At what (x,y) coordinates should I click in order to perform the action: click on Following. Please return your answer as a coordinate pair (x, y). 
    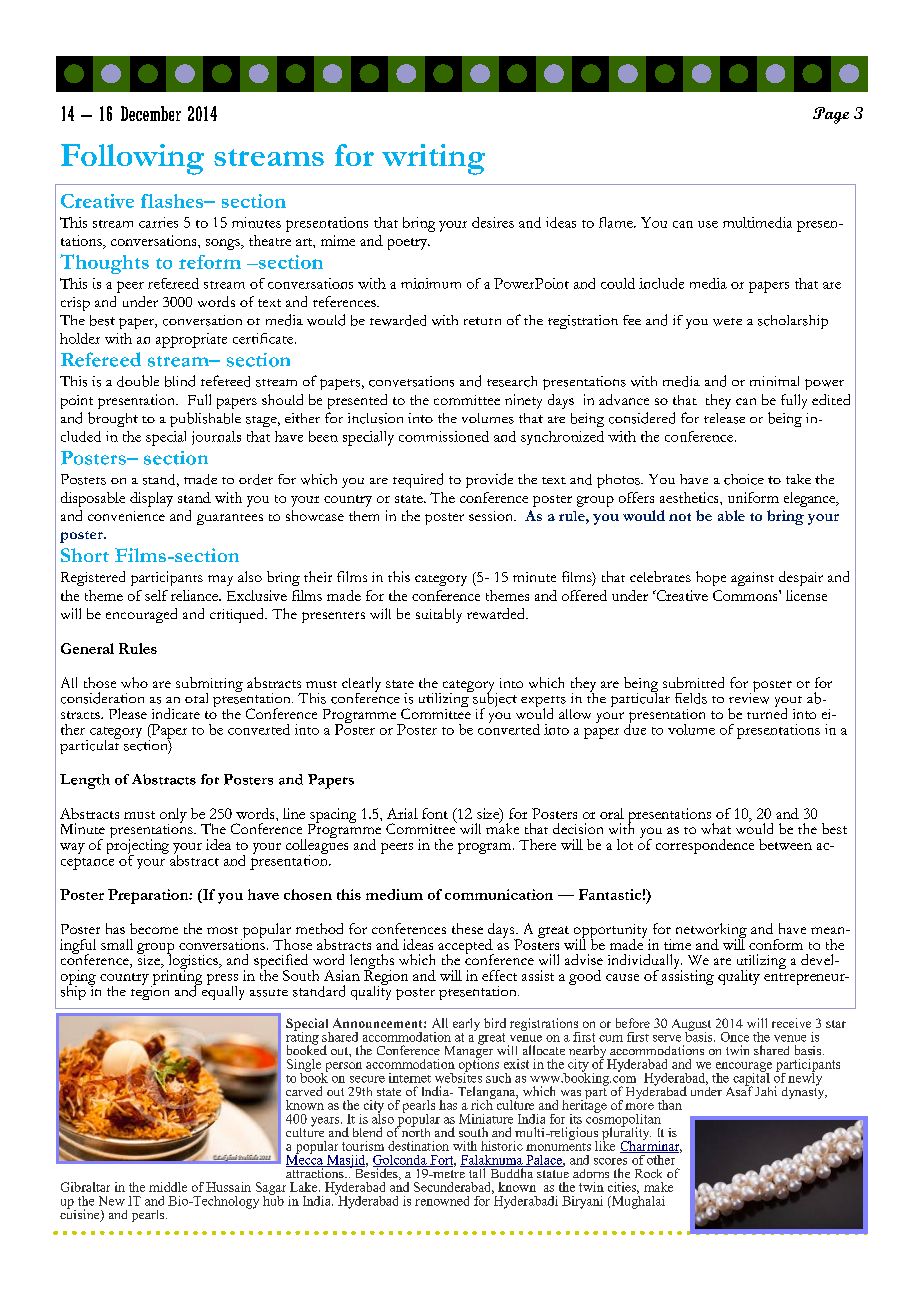
    Looking at the image, I should click on (132, 159).
